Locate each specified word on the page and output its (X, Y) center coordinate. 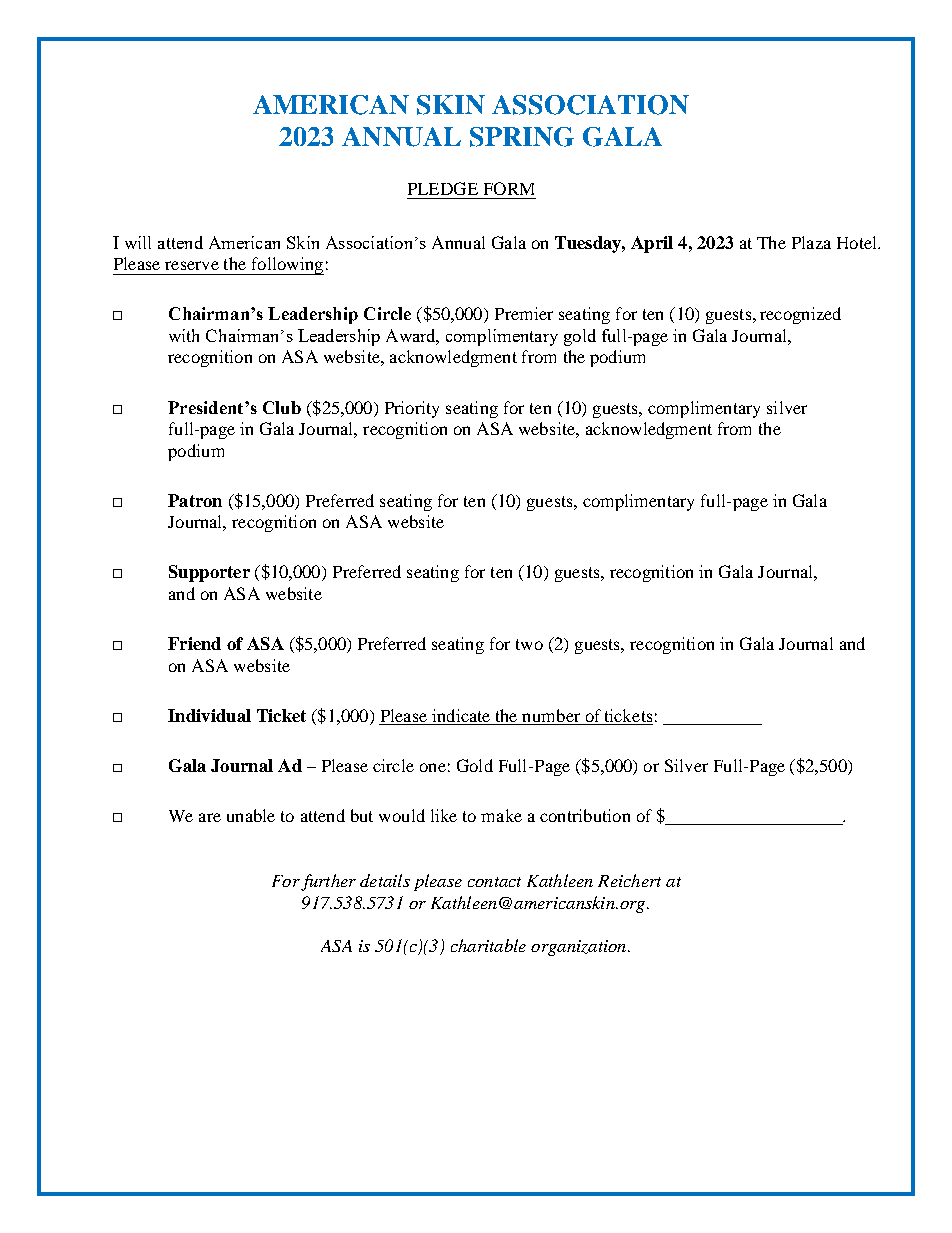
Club (282, 407)
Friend (194, 643)
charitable (488, 945)
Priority (412, 409)
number (551, 715)
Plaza (811, 242)
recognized (800, 315)
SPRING (522, 137)
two (529, 644)
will (138, 242)
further (328, 882)
